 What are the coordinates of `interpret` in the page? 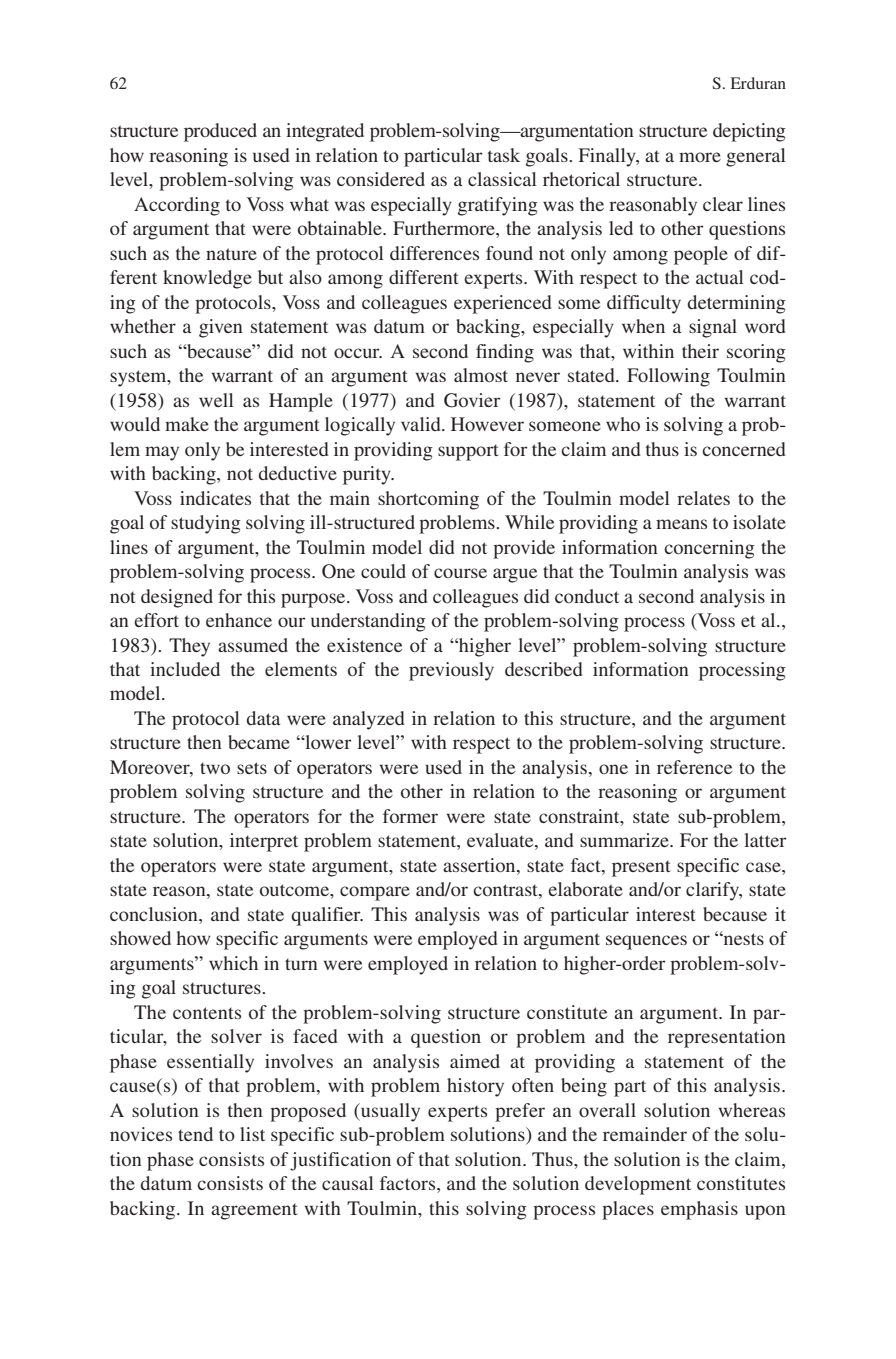 It's located at (264, 842).
